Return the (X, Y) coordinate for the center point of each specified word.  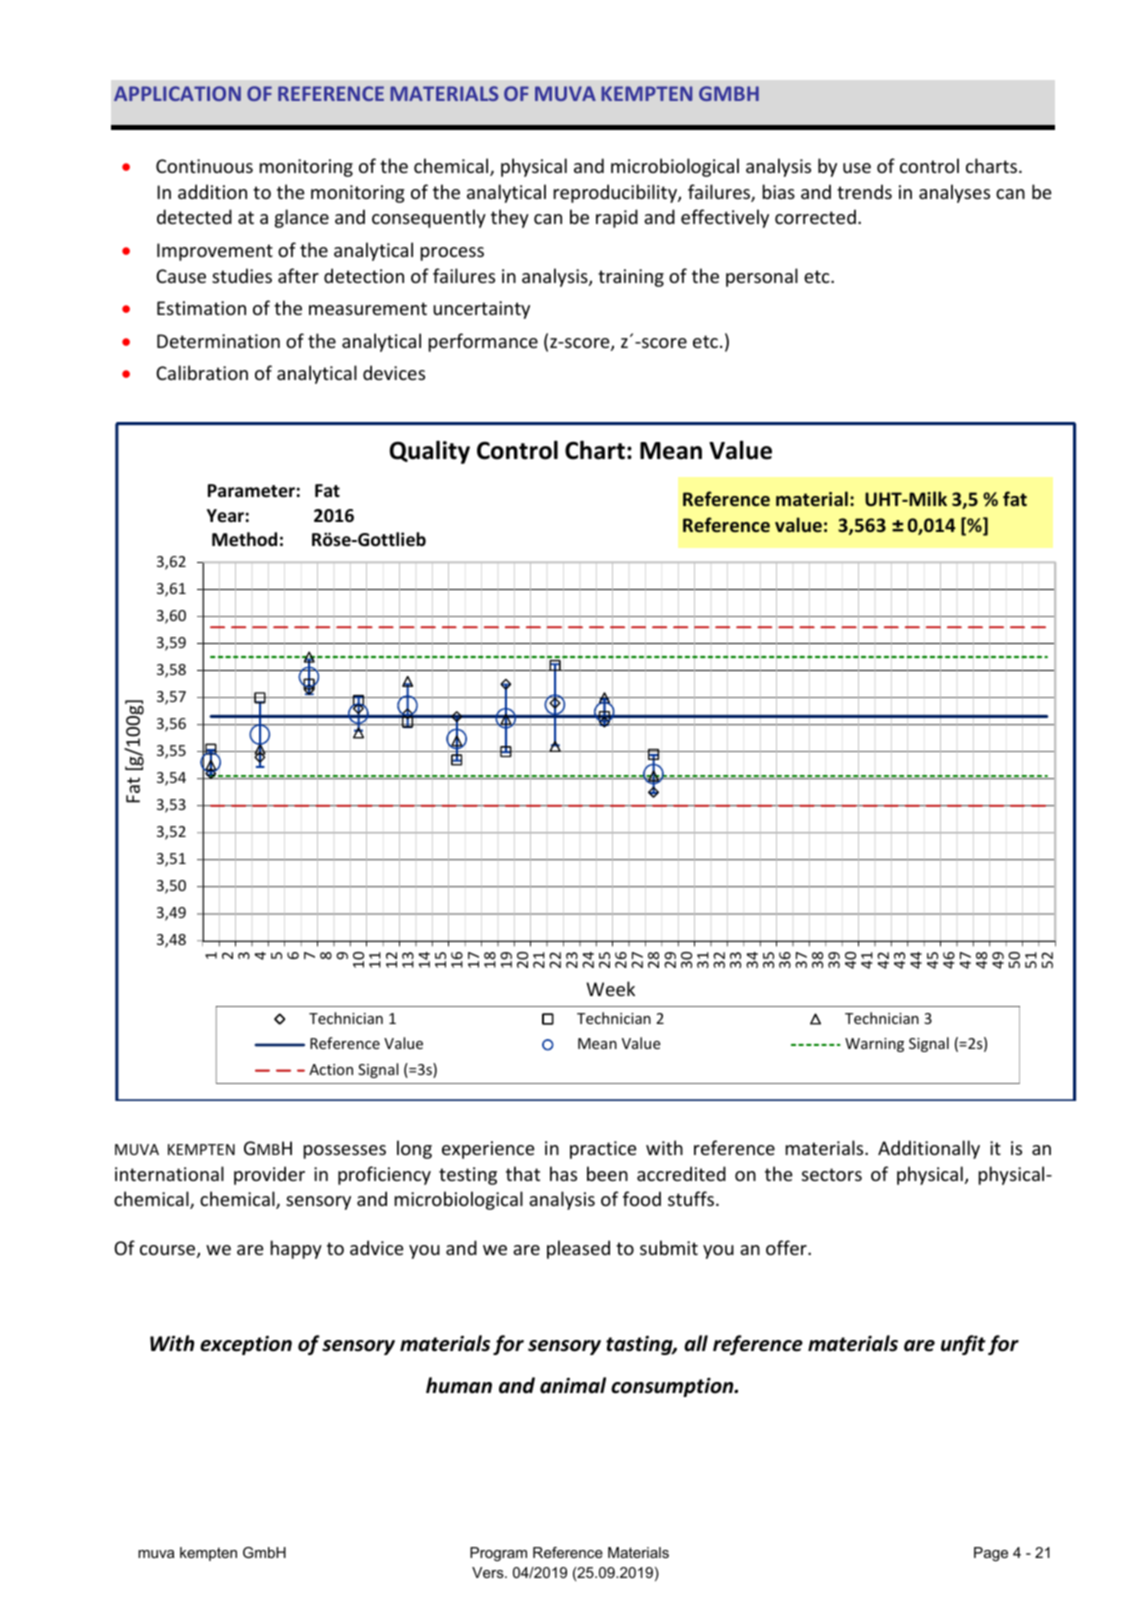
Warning (874, 1045)
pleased (578, 1249)
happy (296, 1249)
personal (762, 277)
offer (787, 1247)
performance (483, 342)
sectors (832, 1174)
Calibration (202, 372)
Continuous (204, 166)
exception (246, 1345)
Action (331, 1069)
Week (610, 988)
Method (244, 539)
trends (864, 191)
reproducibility (616, 193)
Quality (430, 452)
